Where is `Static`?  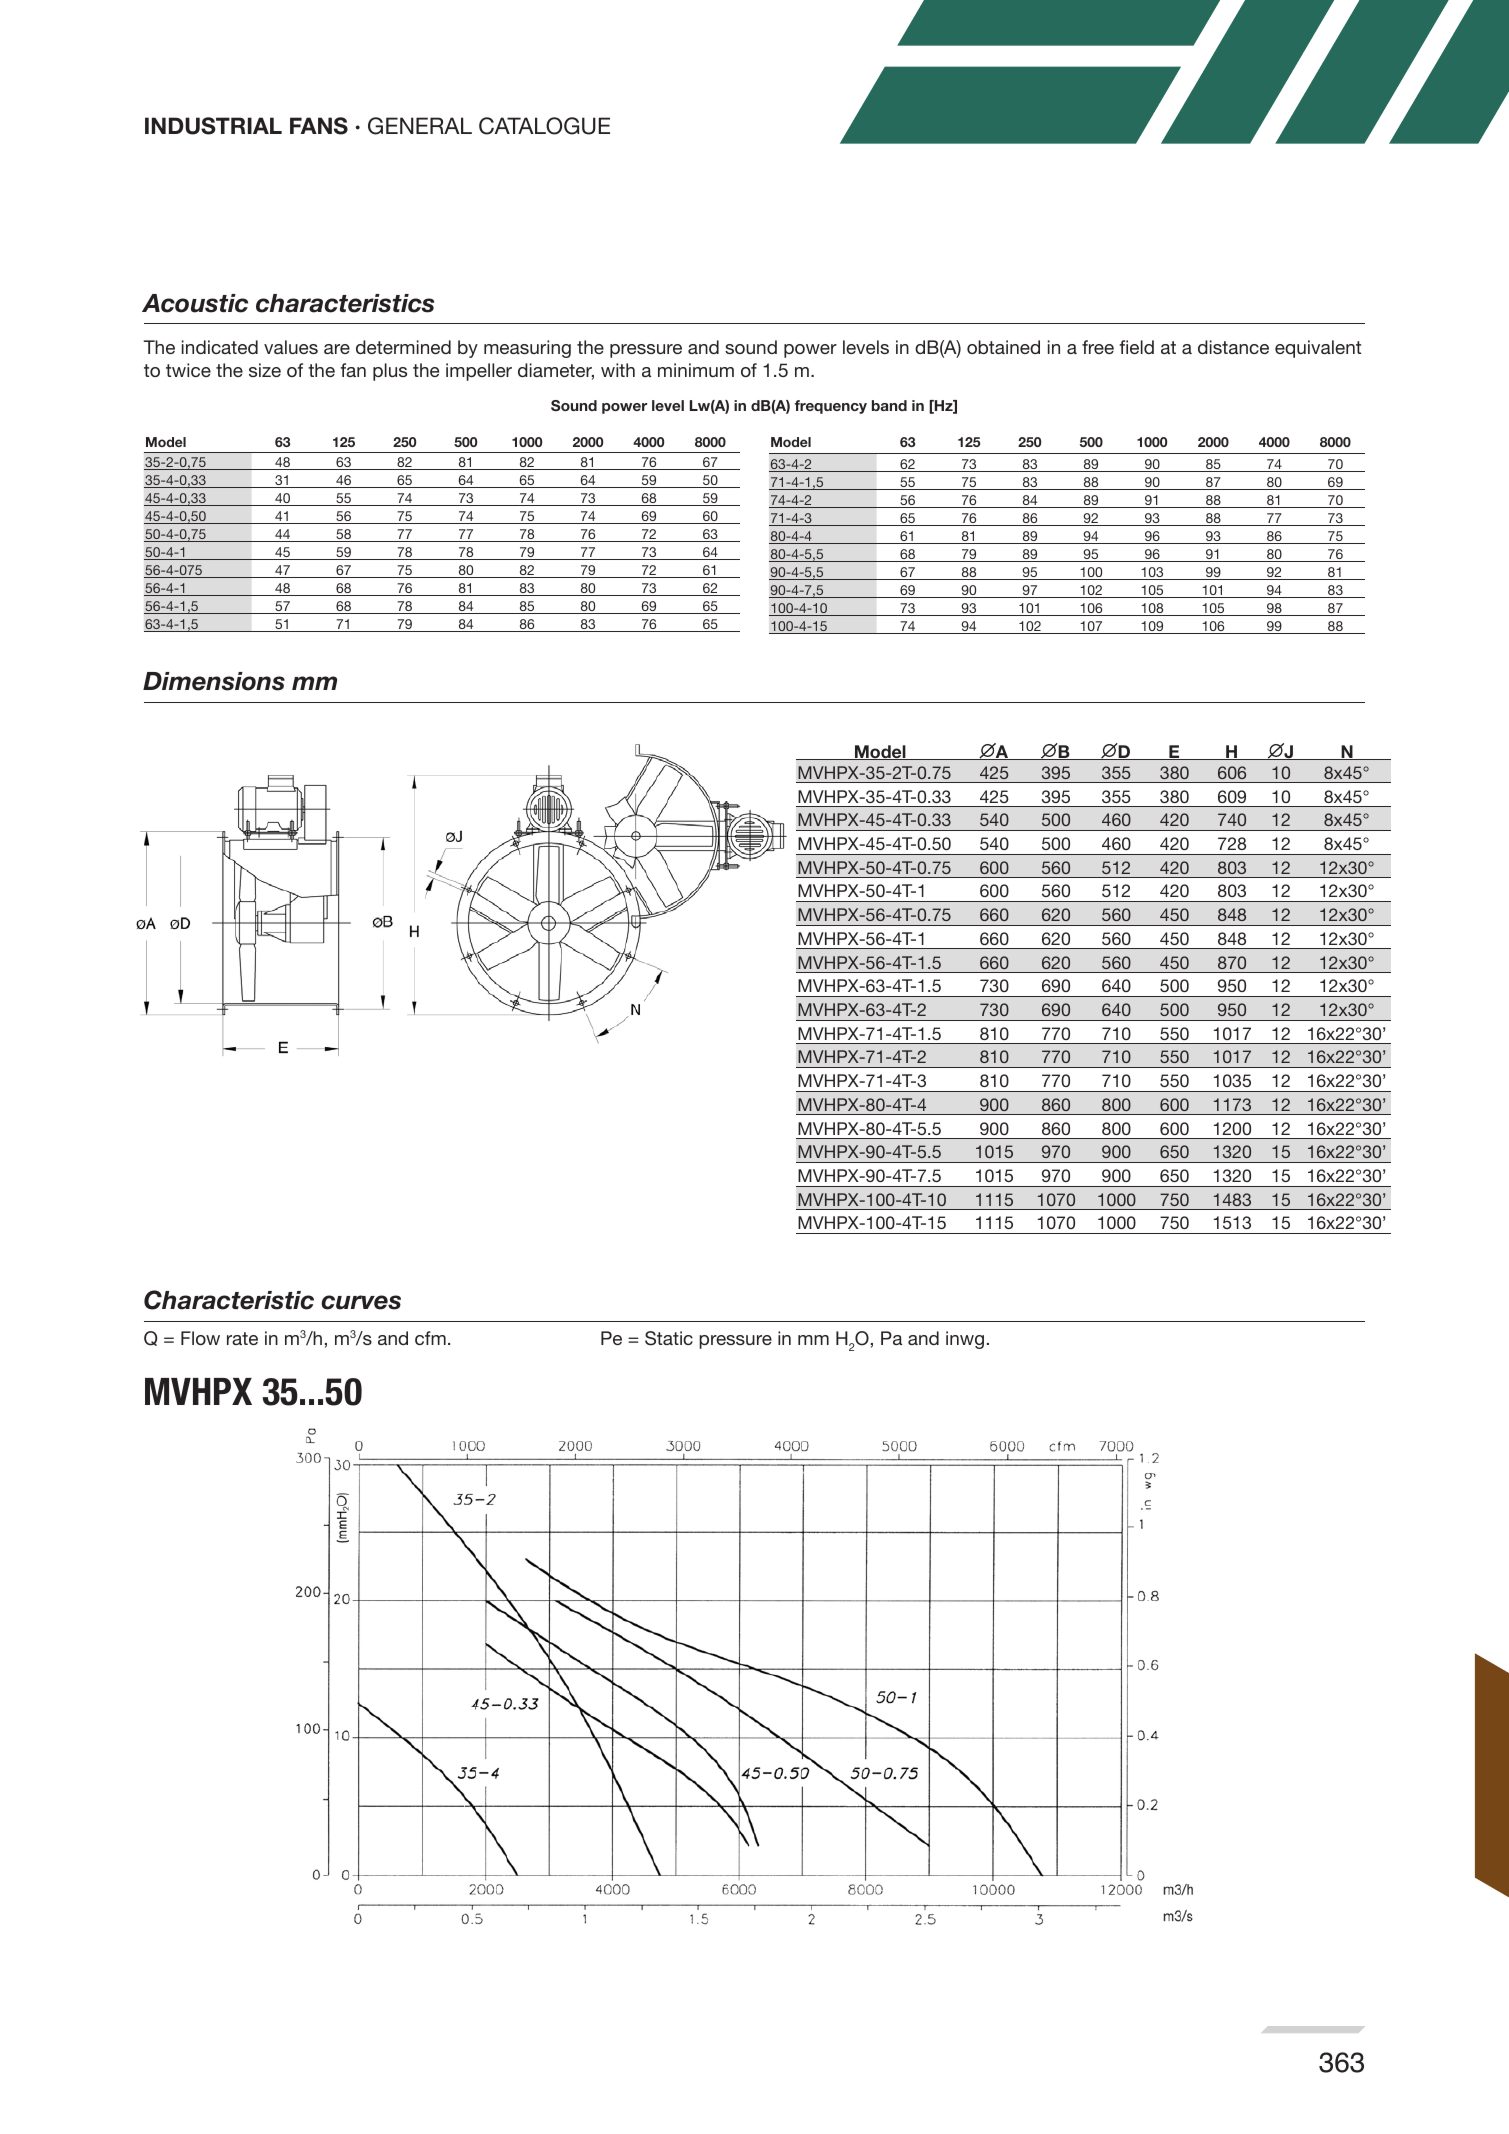
Static is located at coordinates (669, 1338).
